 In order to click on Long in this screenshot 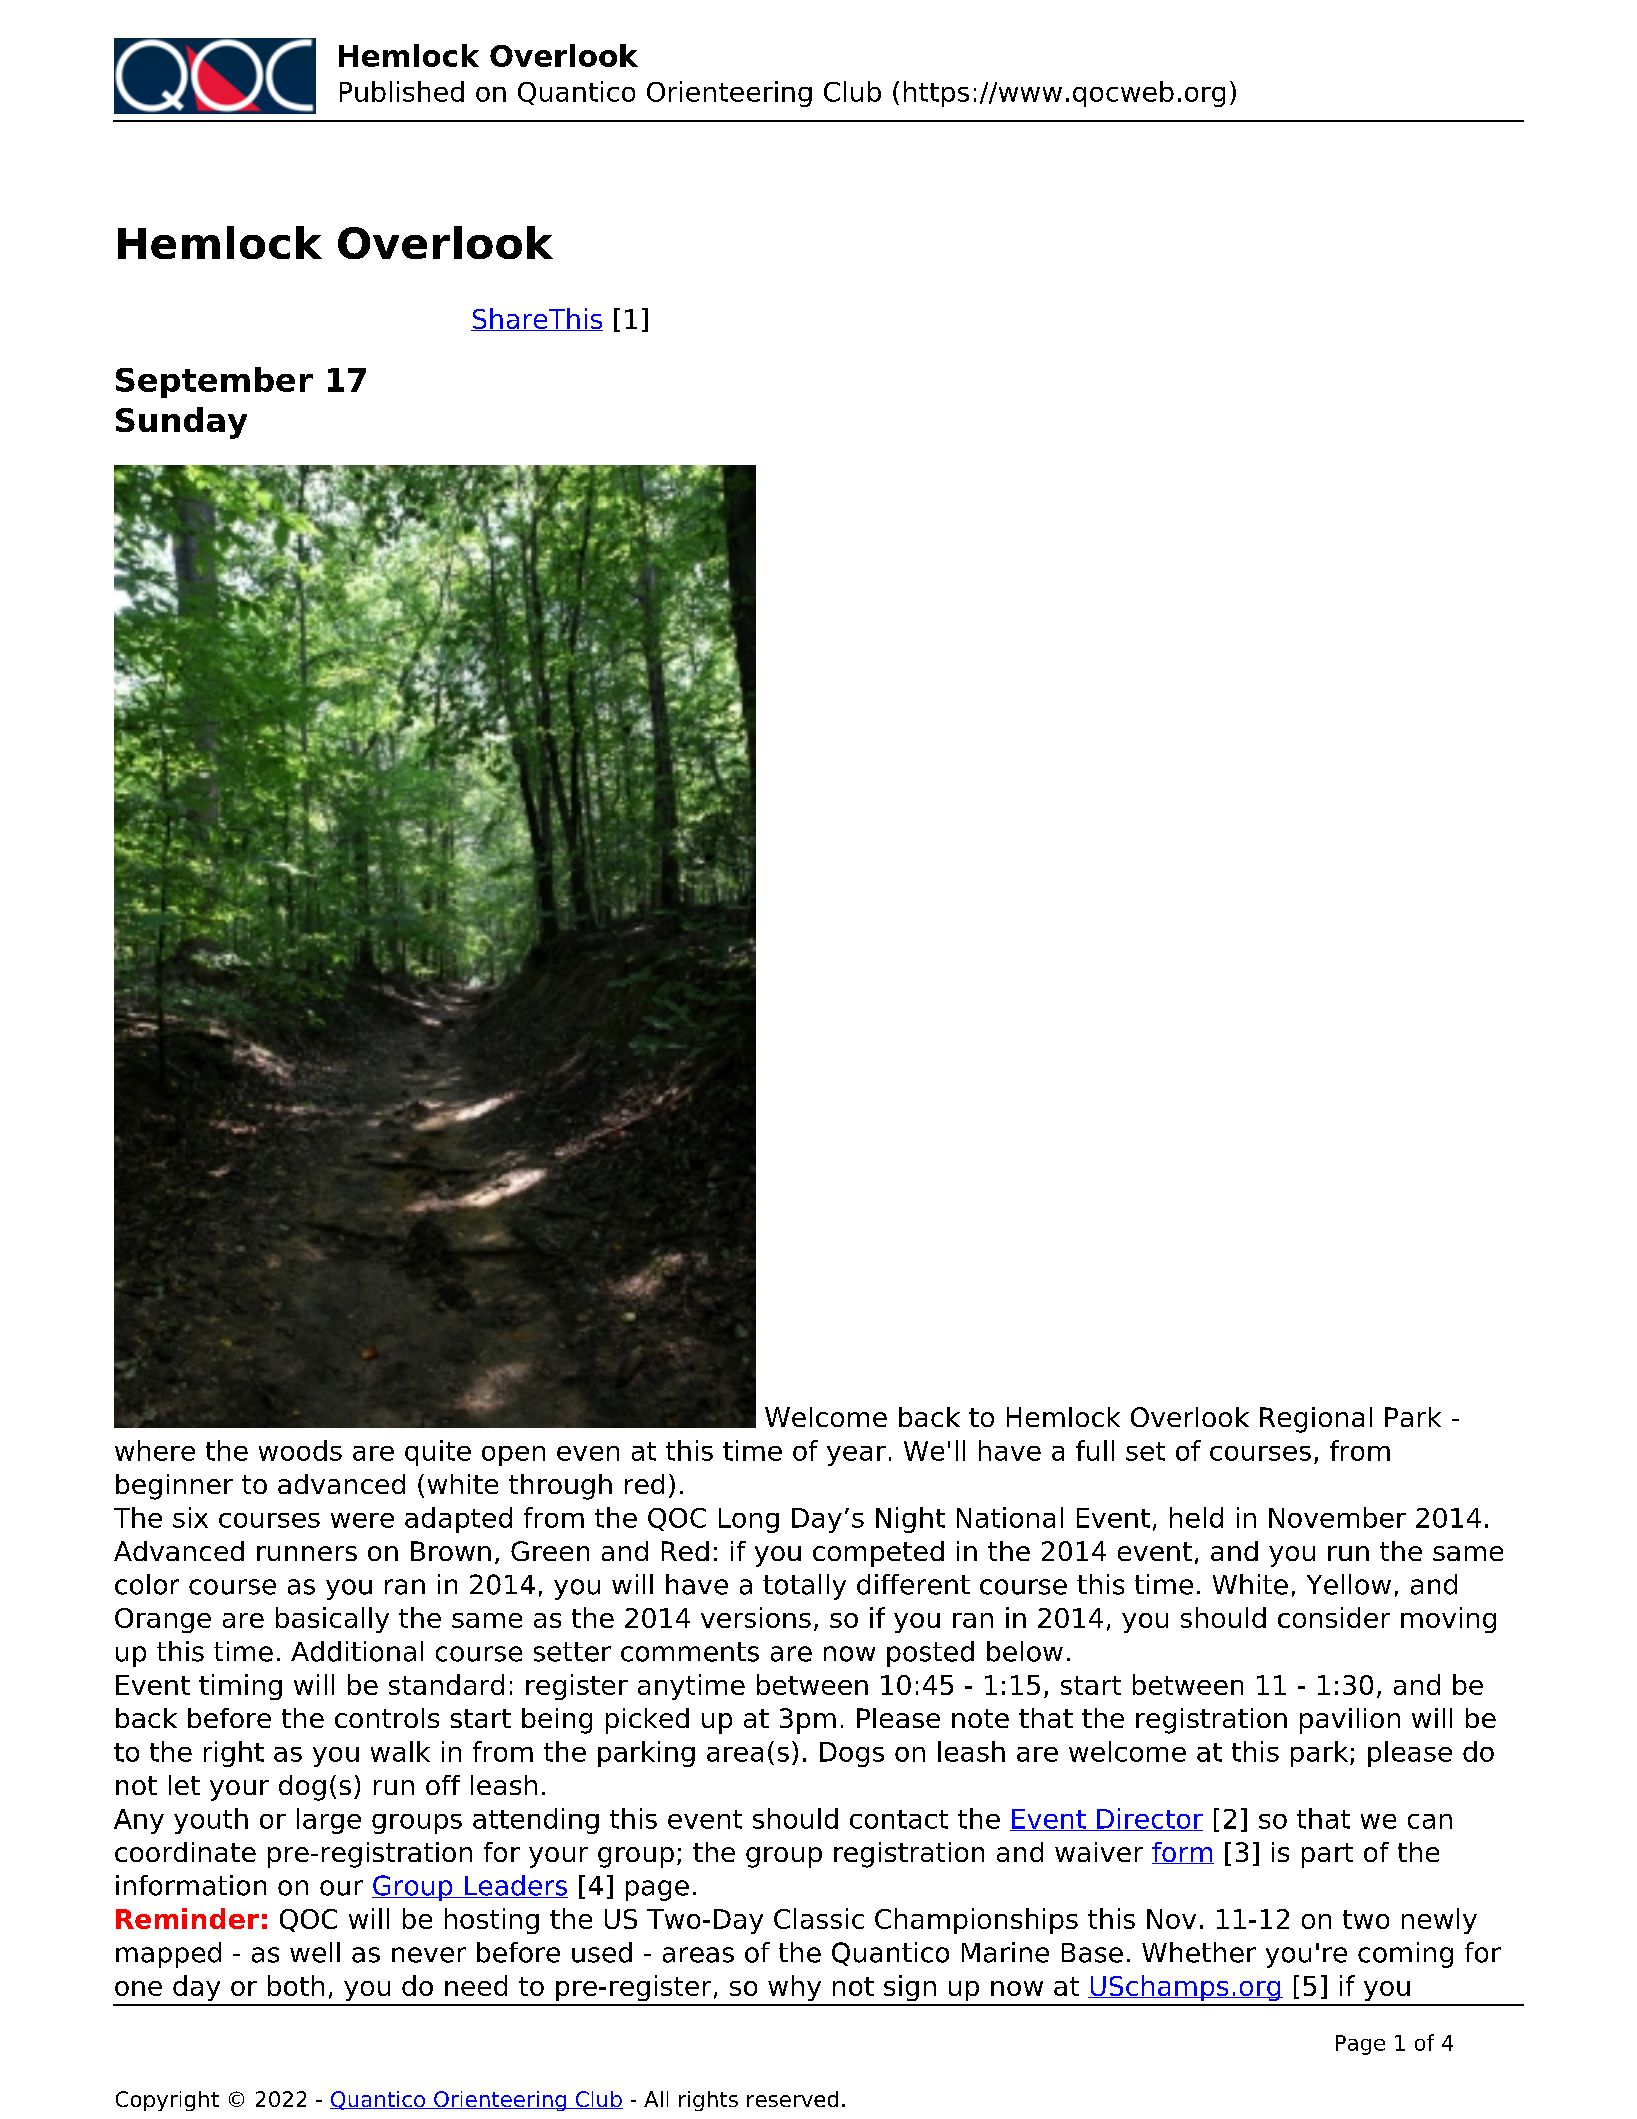, I will do `click(749, 1520)`.
